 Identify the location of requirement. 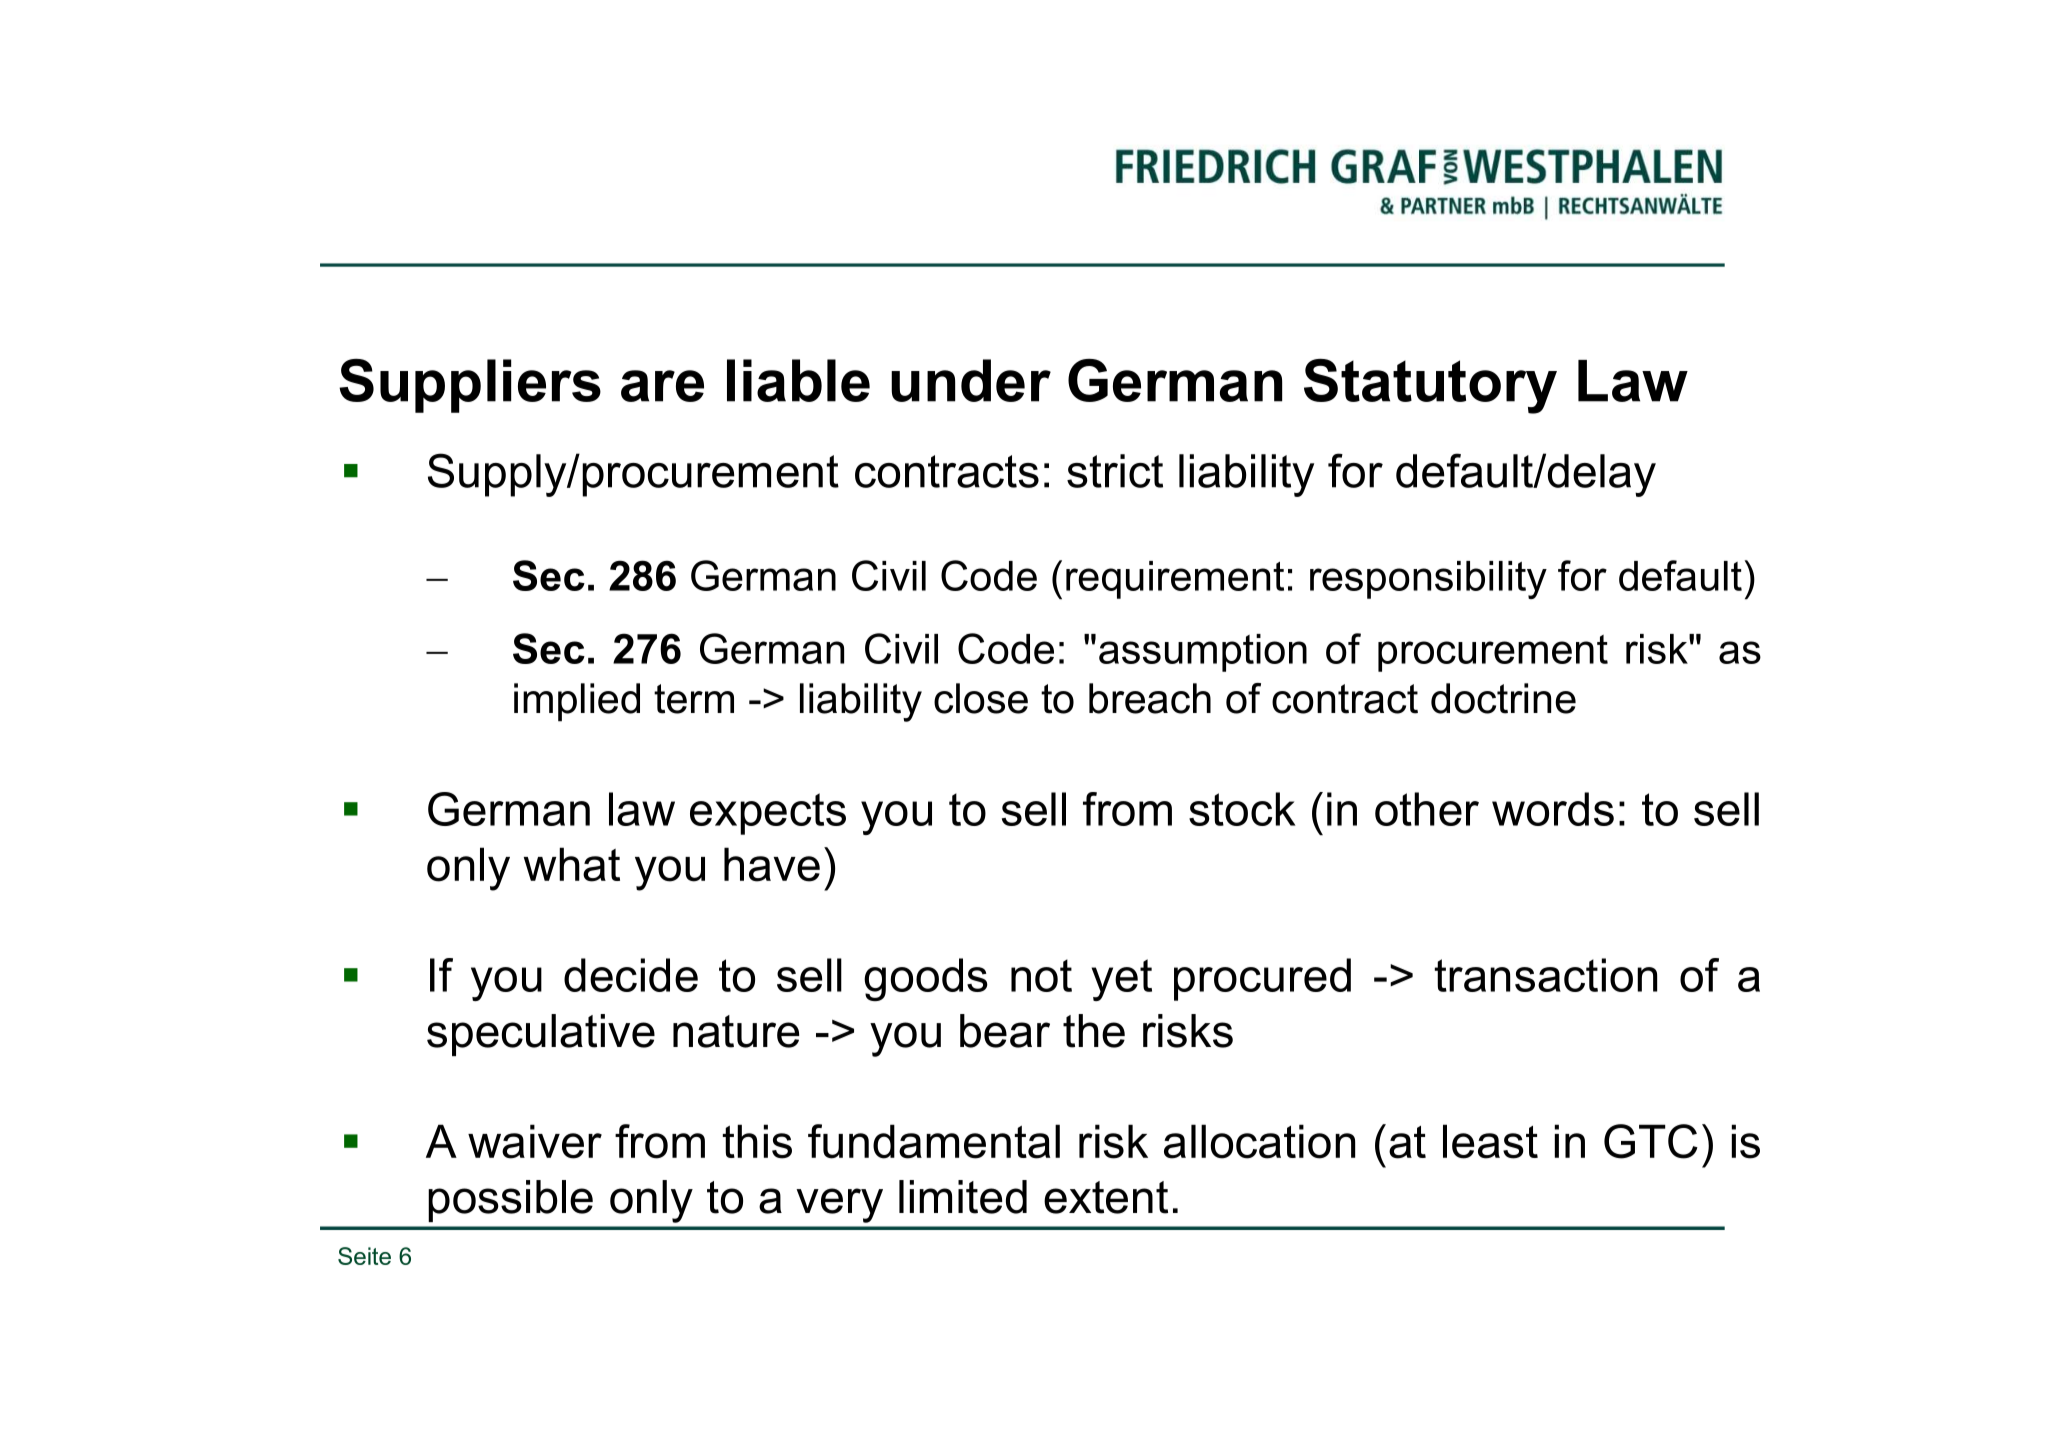
(1175, 580).
